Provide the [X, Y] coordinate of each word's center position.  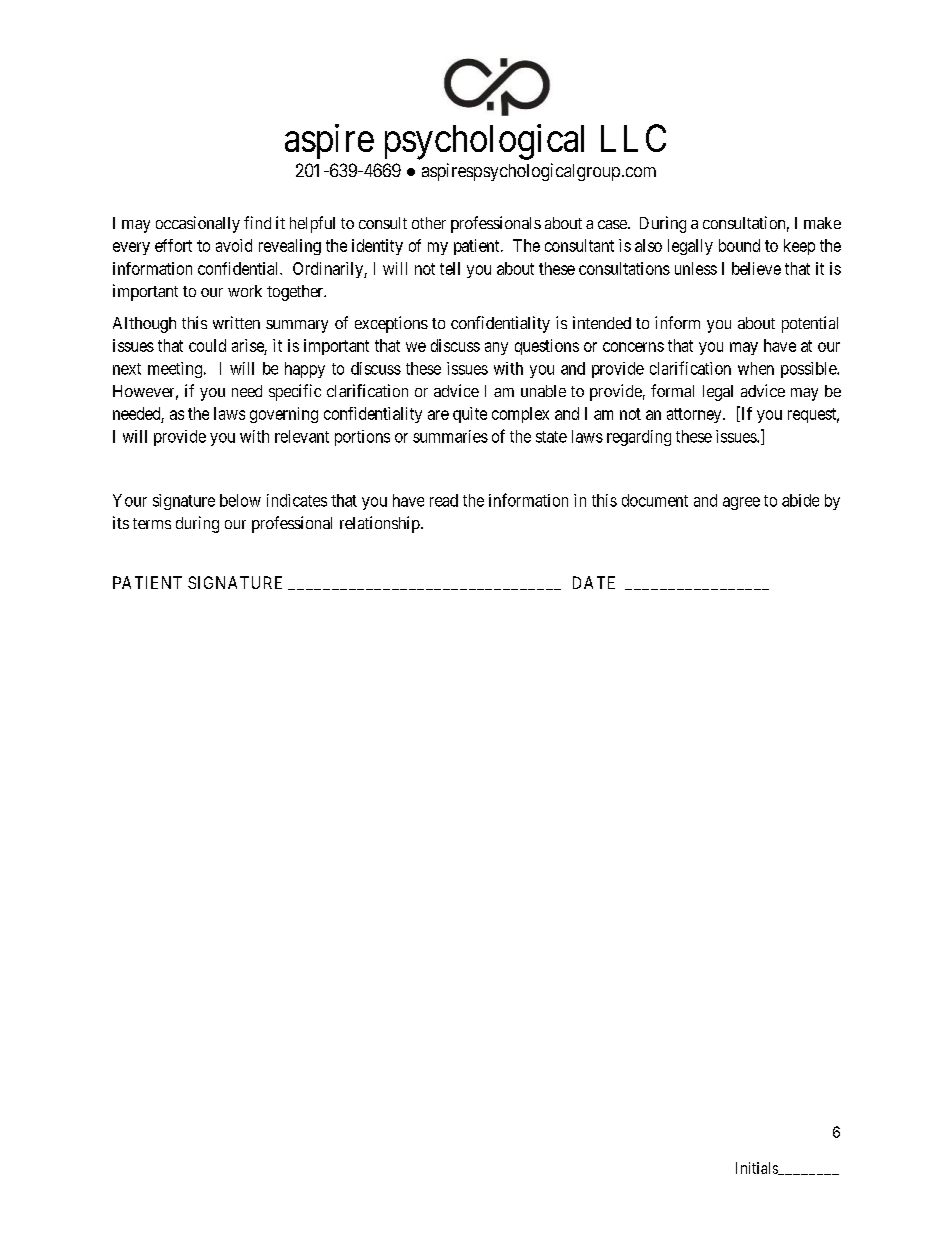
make [822, 223]
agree [741, 503]
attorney [695, 415]
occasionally [198, 224]
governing [284, 415]
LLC [633, 138]
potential [810, 324]
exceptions [391, 324]
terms [152, 523]
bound [739, 245]
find [257, 222]
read [444, 500]
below [240, 500]
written [236, 322]
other [429, 223]
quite [470, 415]
